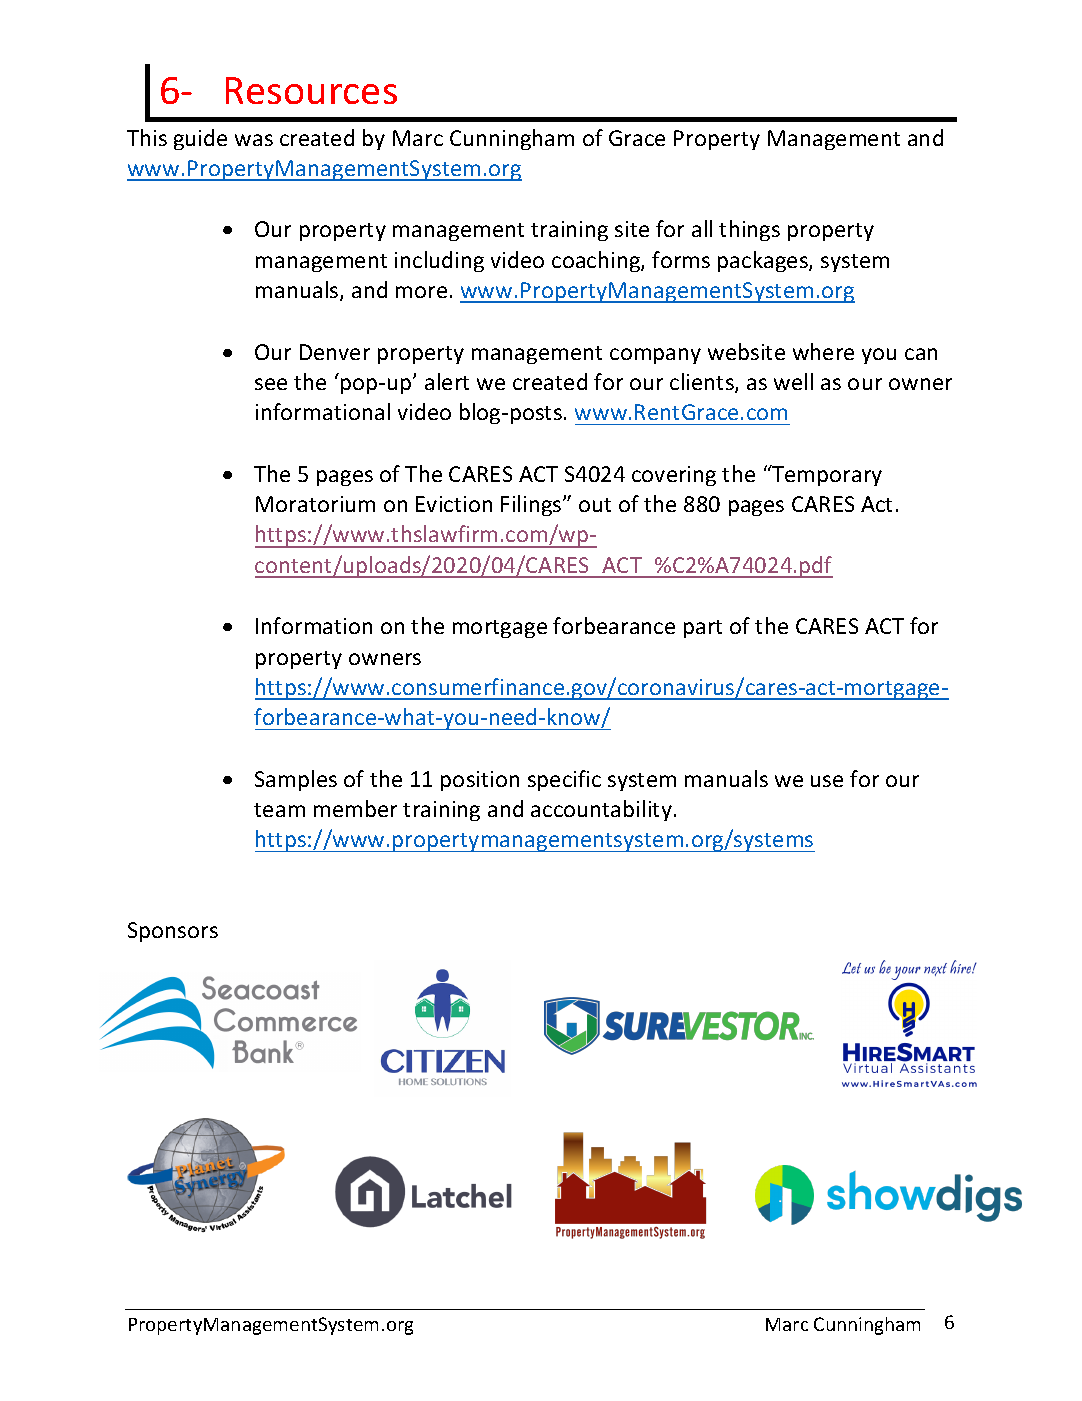 The width and height of the document is (1082, 1401). I want to click on Moratorium, so click(315, 504).
